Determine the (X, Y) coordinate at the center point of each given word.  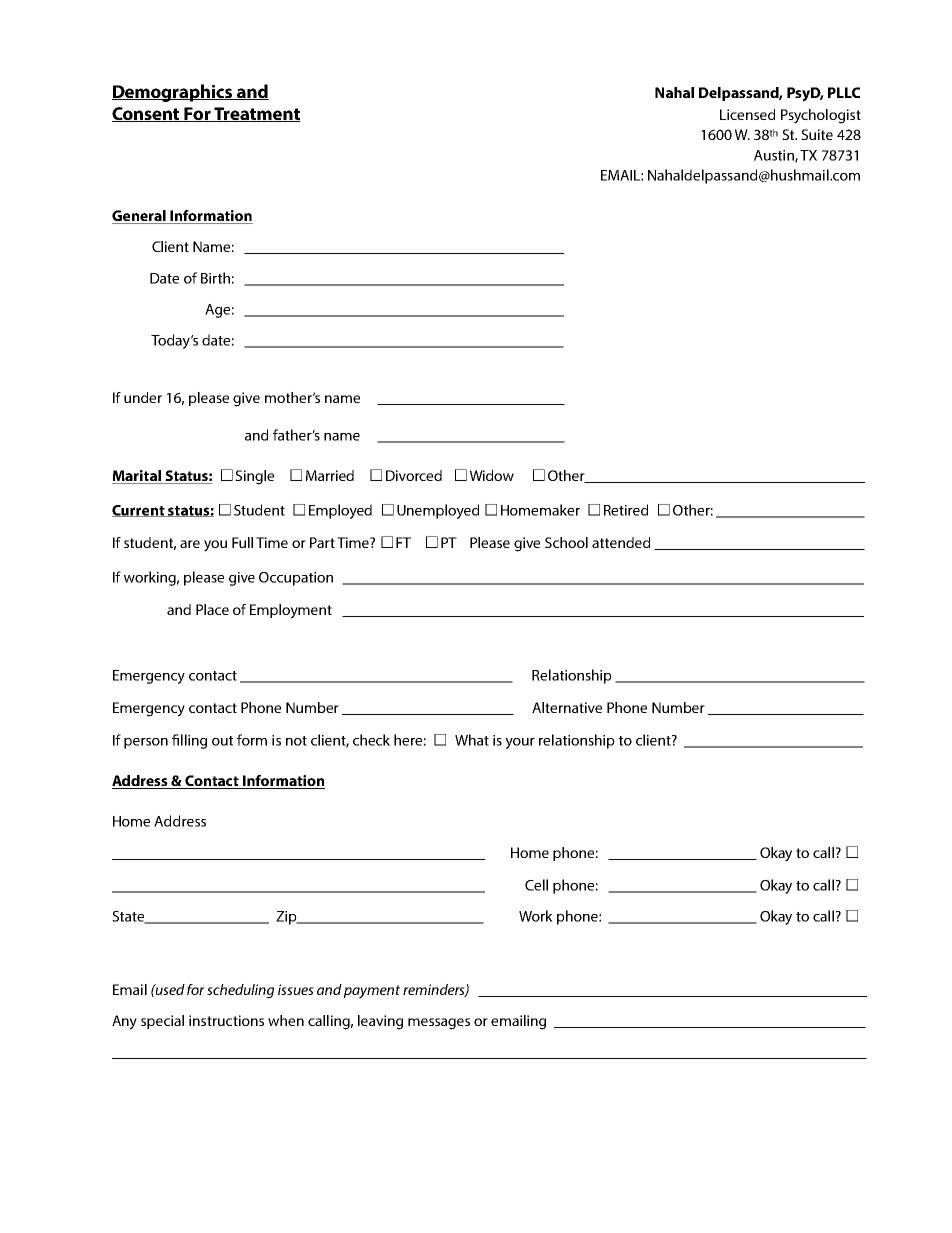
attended (621, 542)
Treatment (256, 114)
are (190, 544)
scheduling (240, 991)
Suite (817, 134)
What (472, 740)
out (222, 741)
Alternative (567, 707)
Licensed (747, 114)
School (566, 542)
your (520, 743)
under (143, 397)
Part (322, 542)
